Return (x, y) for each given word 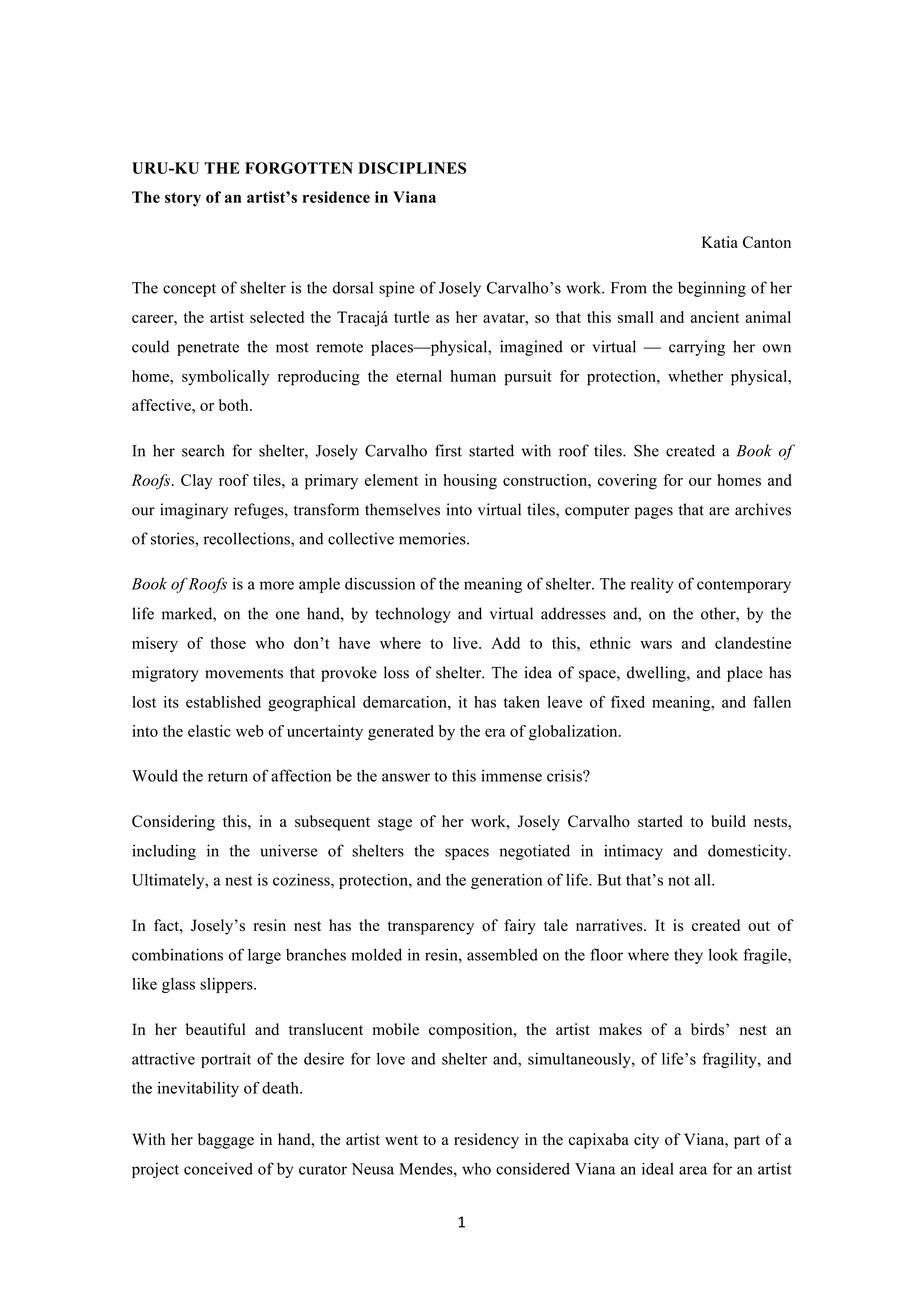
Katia (720, 242)
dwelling (657, 674)
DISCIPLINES (412, 168)
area (693, 1170)
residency (486, 1141)
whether (695, 376)
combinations (177, 954)
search (203, 450)
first (448, 450)
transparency (431, 928)
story (183, 199)
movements (244, 673)
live (466, 643)
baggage (226, 1141)
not (679, 880)
